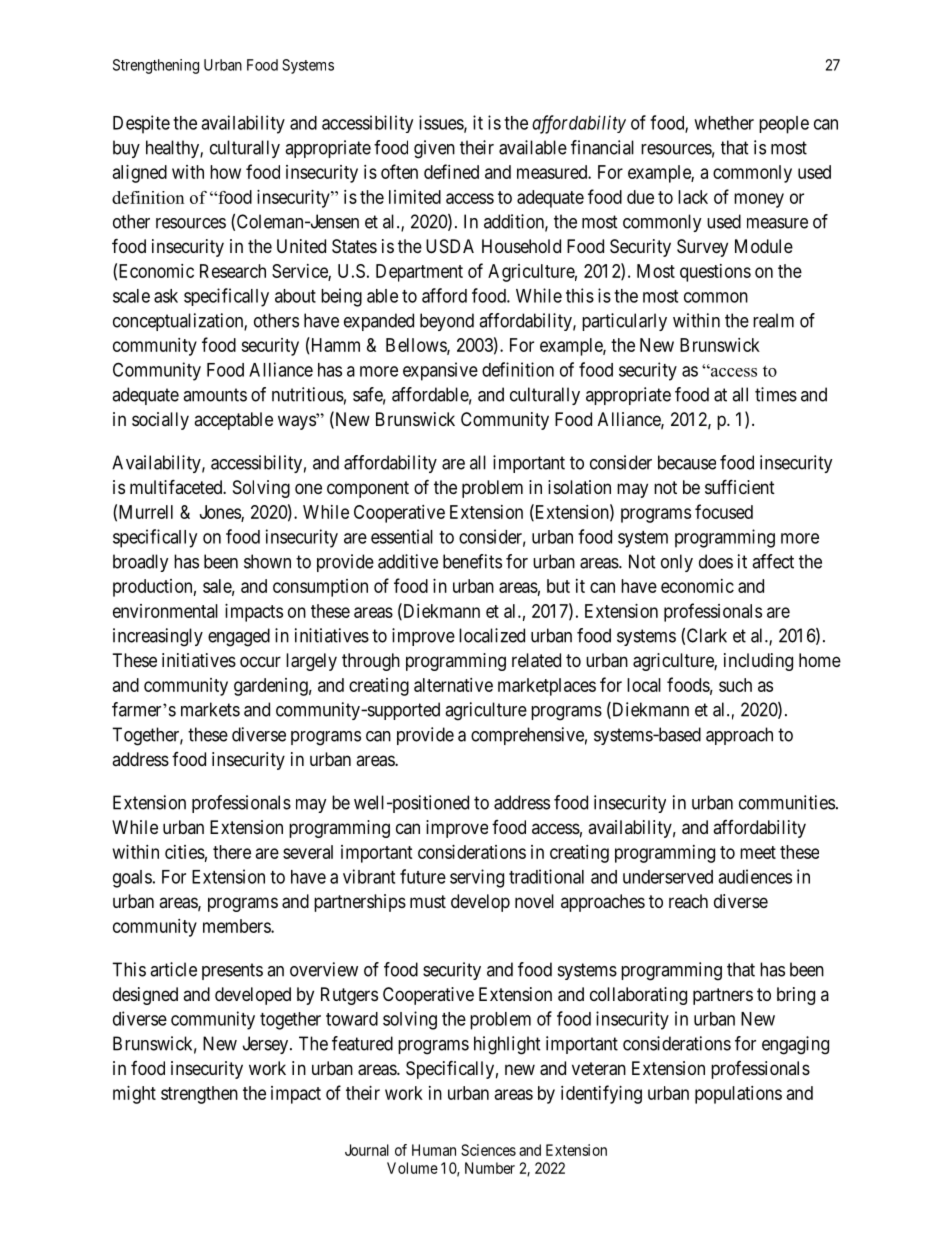  Describe the element at coordinates (724, 123) in the screenshot. I see `whether` at that location.
